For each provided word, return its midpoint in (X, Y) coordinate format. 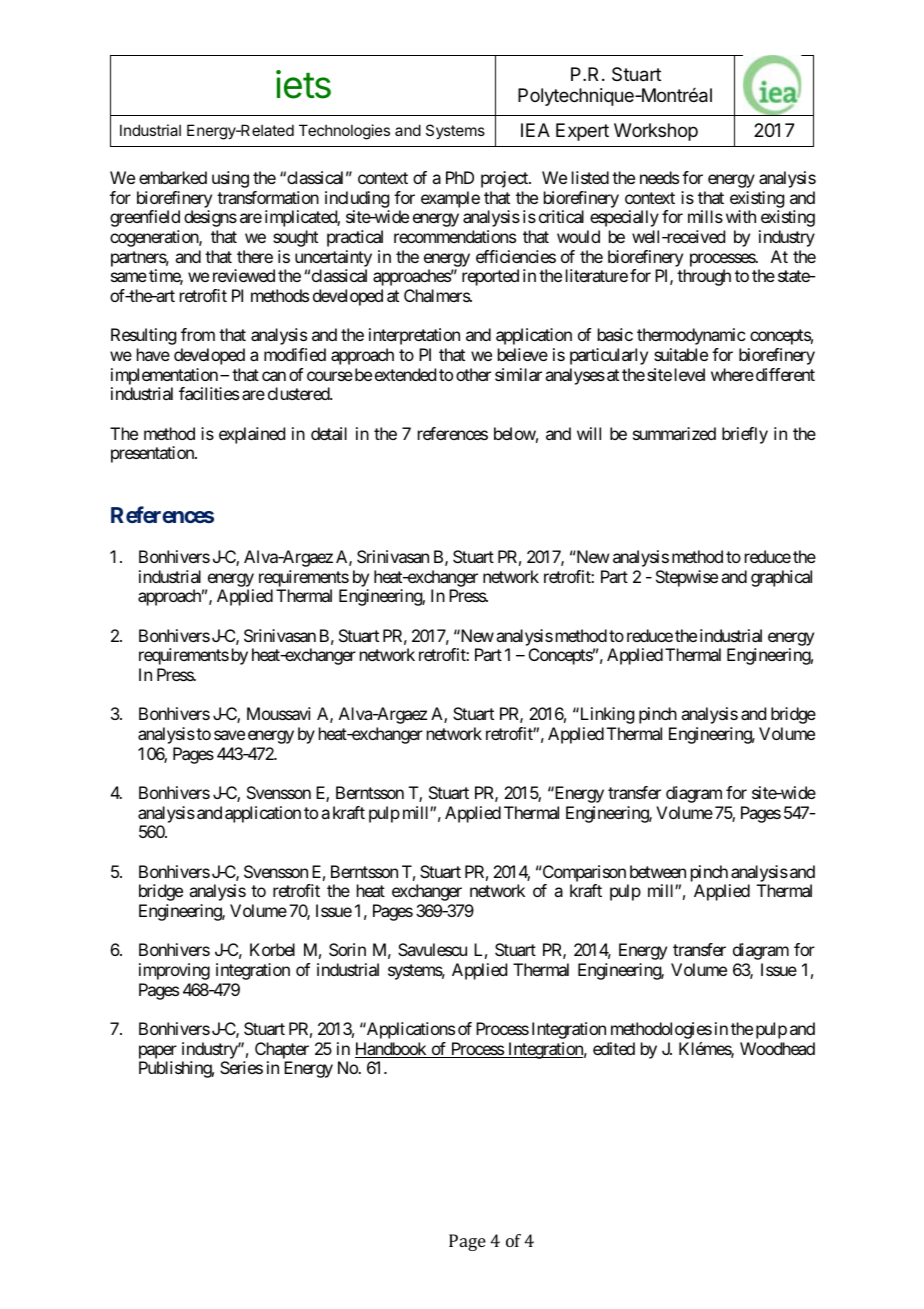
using (230, 179)
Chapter (282, 1050)
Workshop (656, 132)
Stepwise (687, 578)
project (505, 179)
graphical (781, 578)
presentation (153, 454)
